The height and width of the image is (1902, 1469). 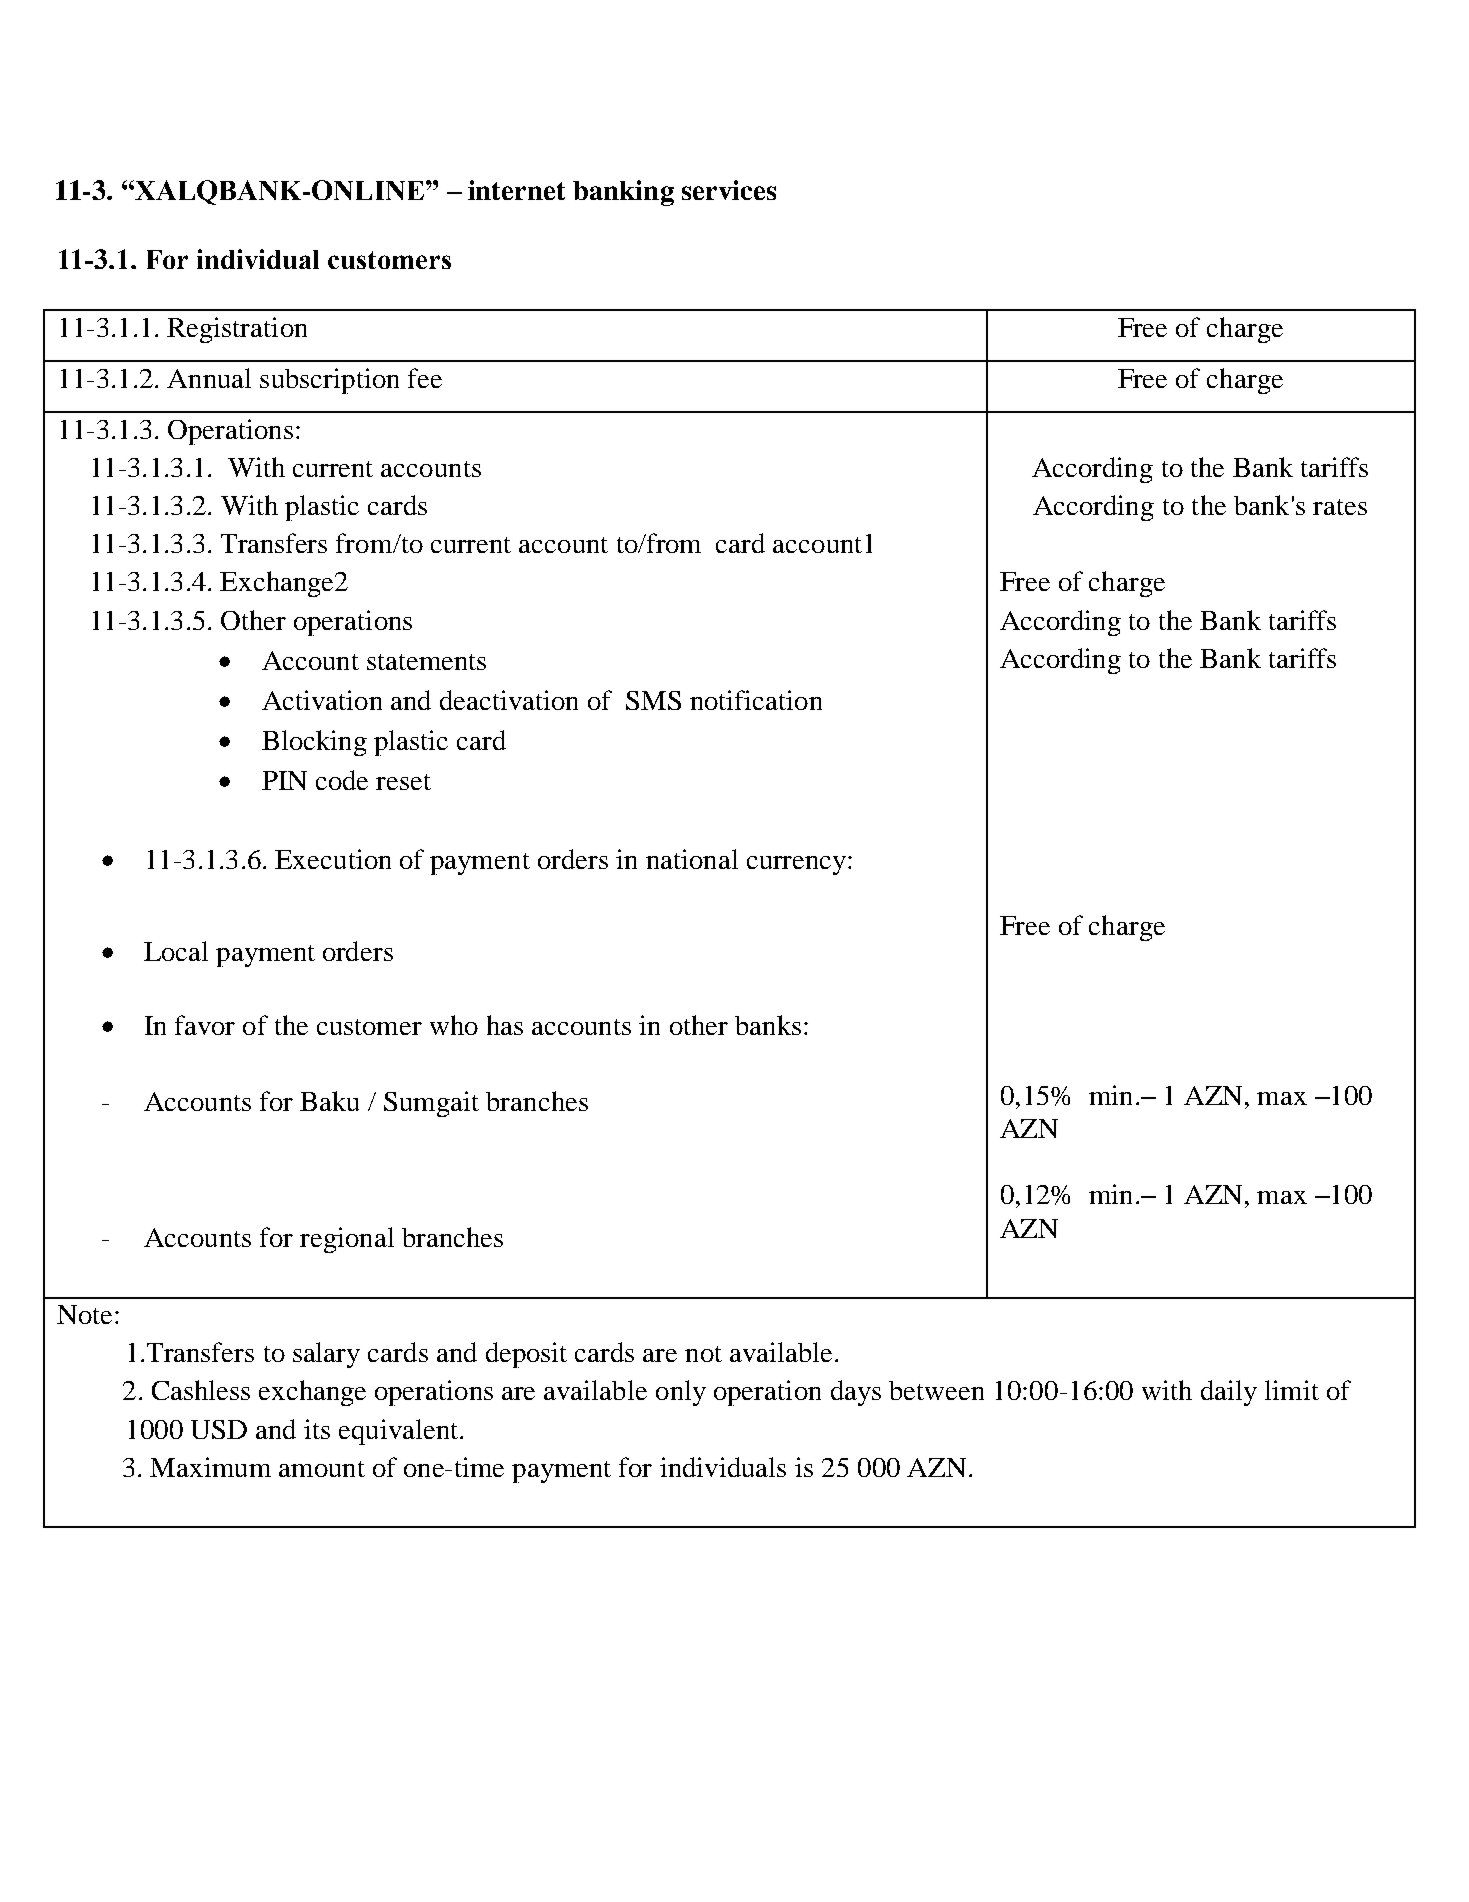 I want to click on rates, so click(x=1340, y=507).
